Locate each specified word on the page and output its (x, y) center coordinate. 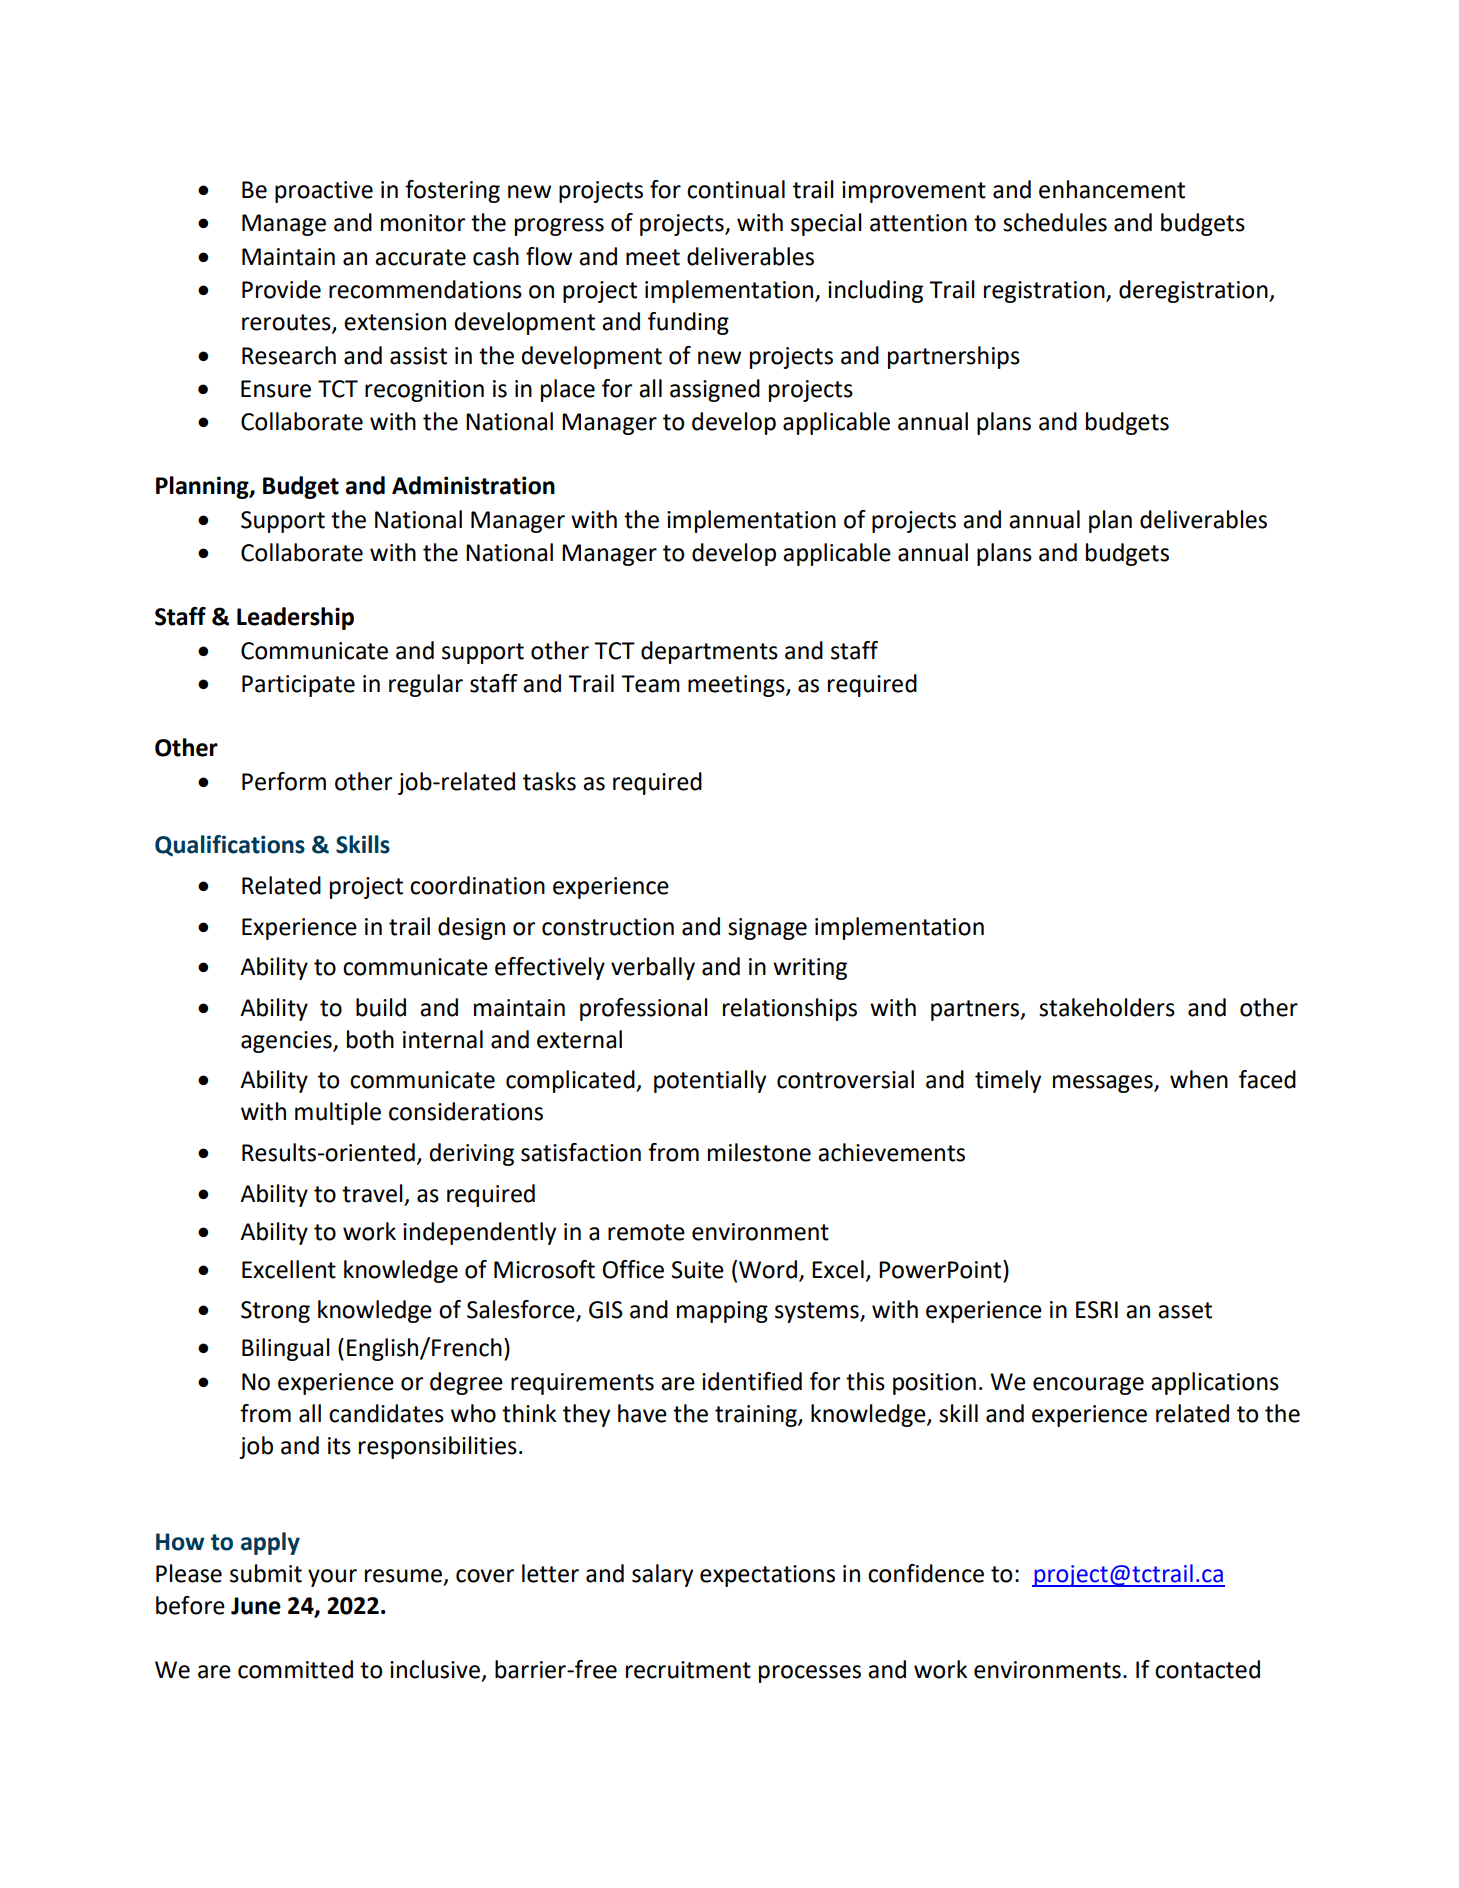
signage (767, 929)
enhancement (1112, 189)
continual (736, 189)
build (381, 1007)
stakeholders (1107, 1007)
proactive (324, 192)
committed (295, 1669)
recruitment (688, 1670)
